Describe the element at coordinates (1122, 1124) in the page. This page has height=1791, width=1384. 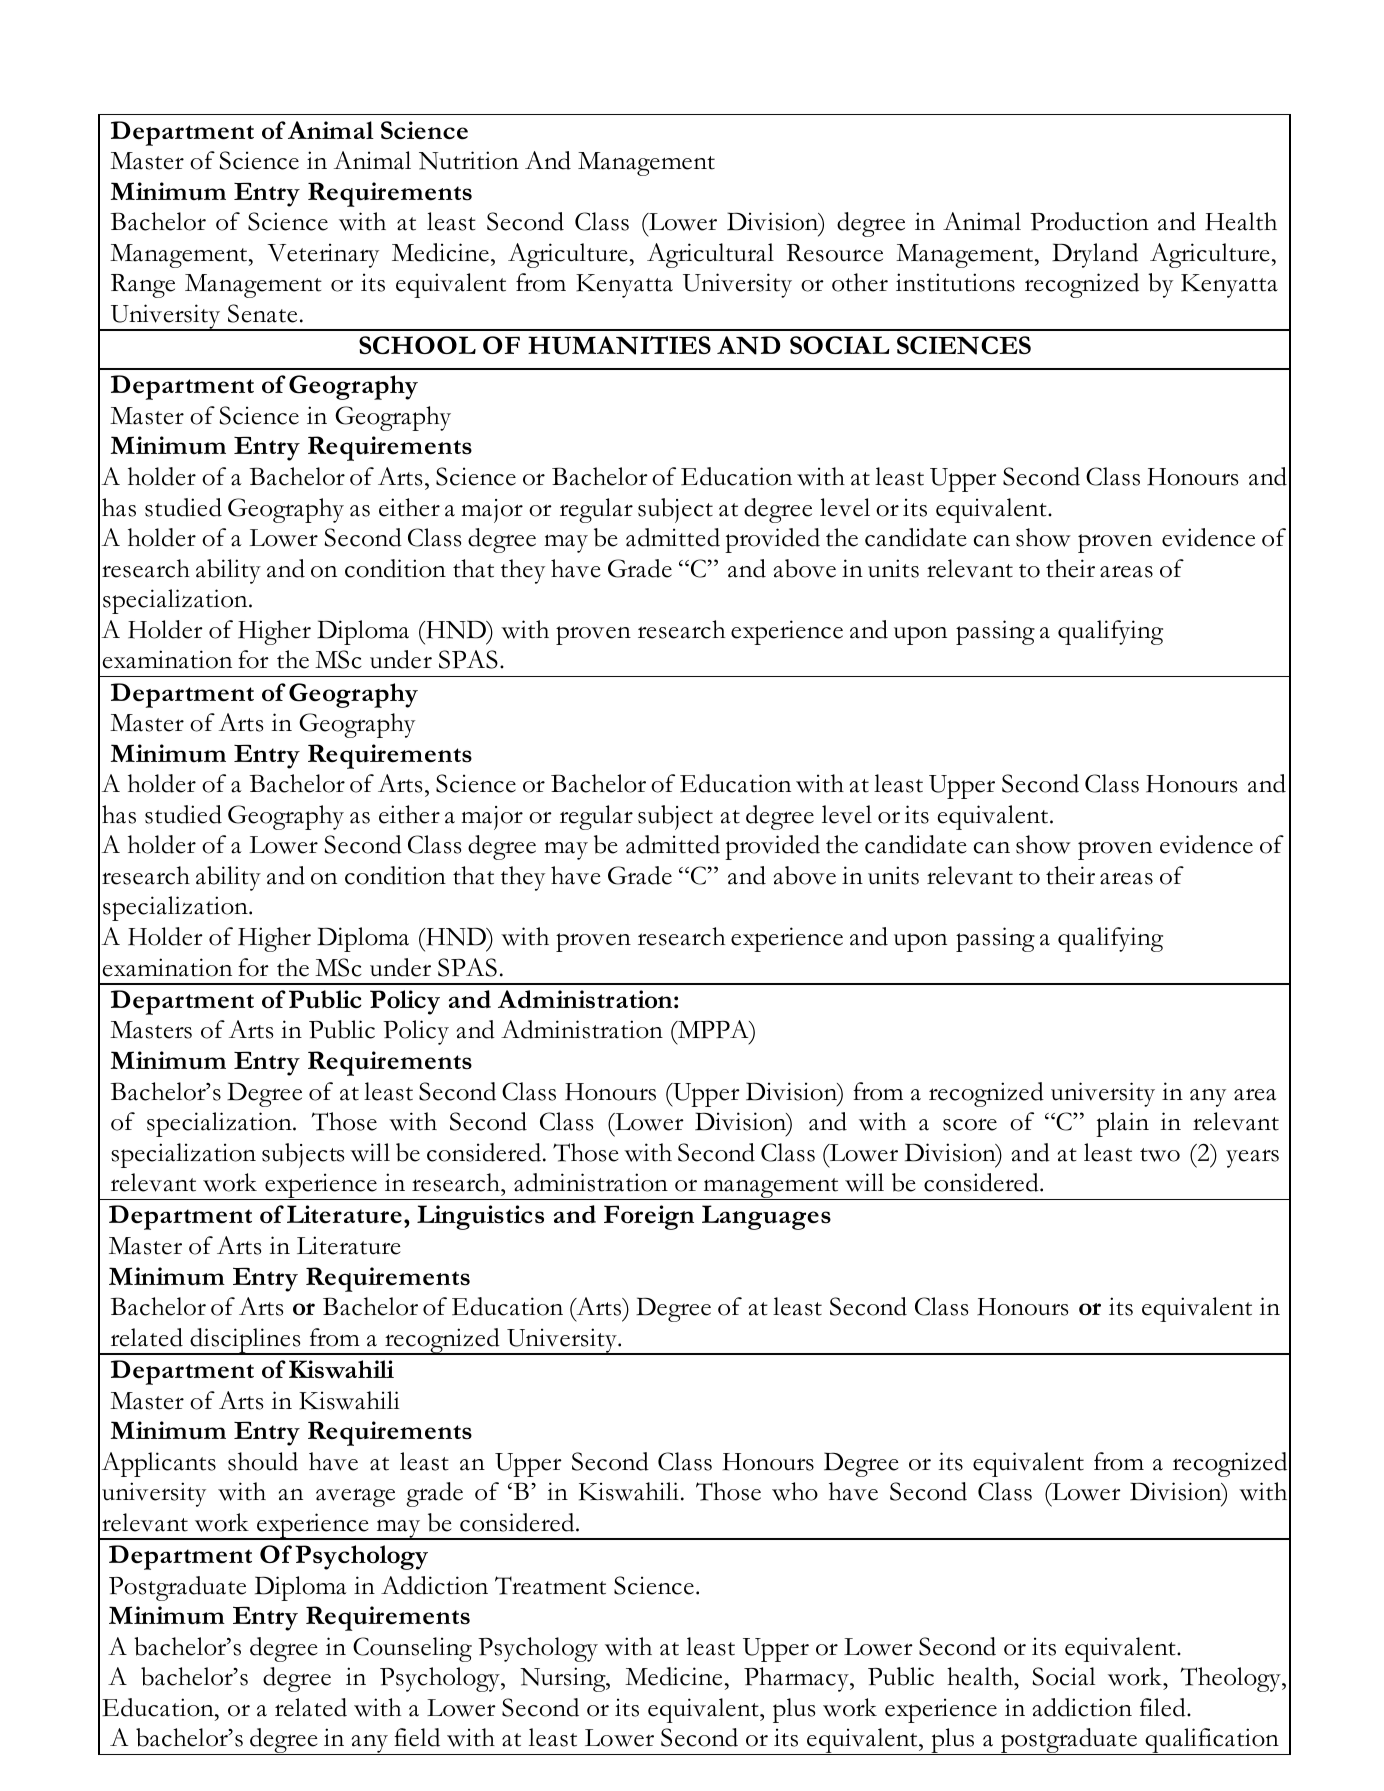
I see `plain` at that location.
